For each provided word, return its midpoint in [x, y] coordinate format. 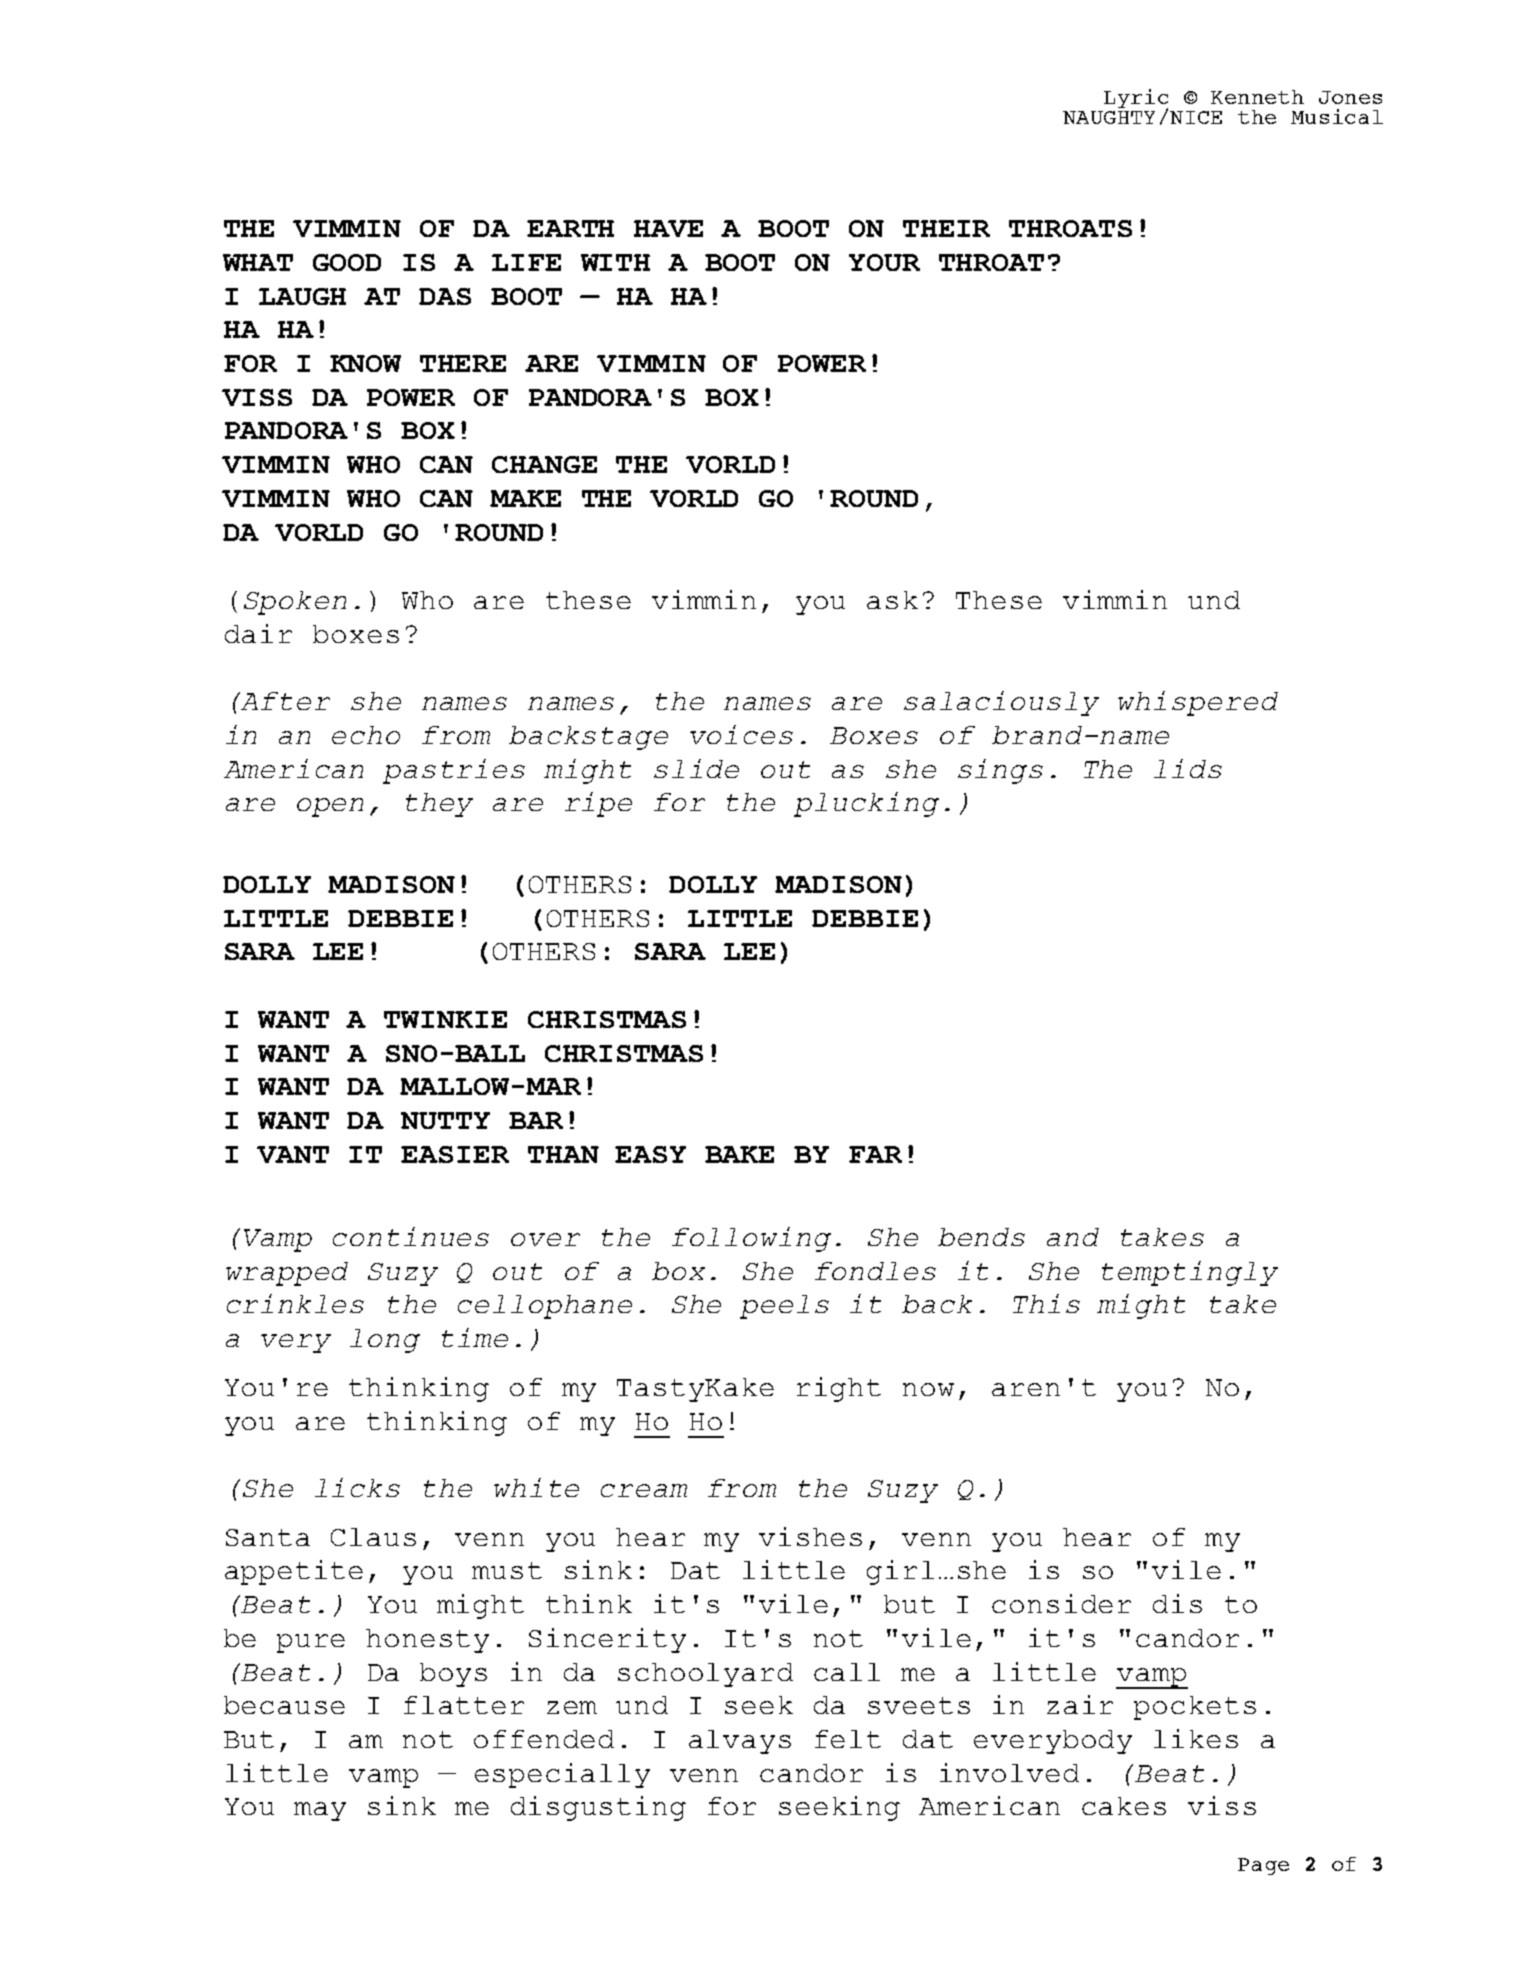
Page [1263, 1866]
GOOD [347, 262]
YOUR [884, 262]
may [320, 1811]
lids [1188, 768]
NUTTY [445, 1120]
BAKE [739, 1154]
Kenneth [1257, 97]
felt [848, 1739]
